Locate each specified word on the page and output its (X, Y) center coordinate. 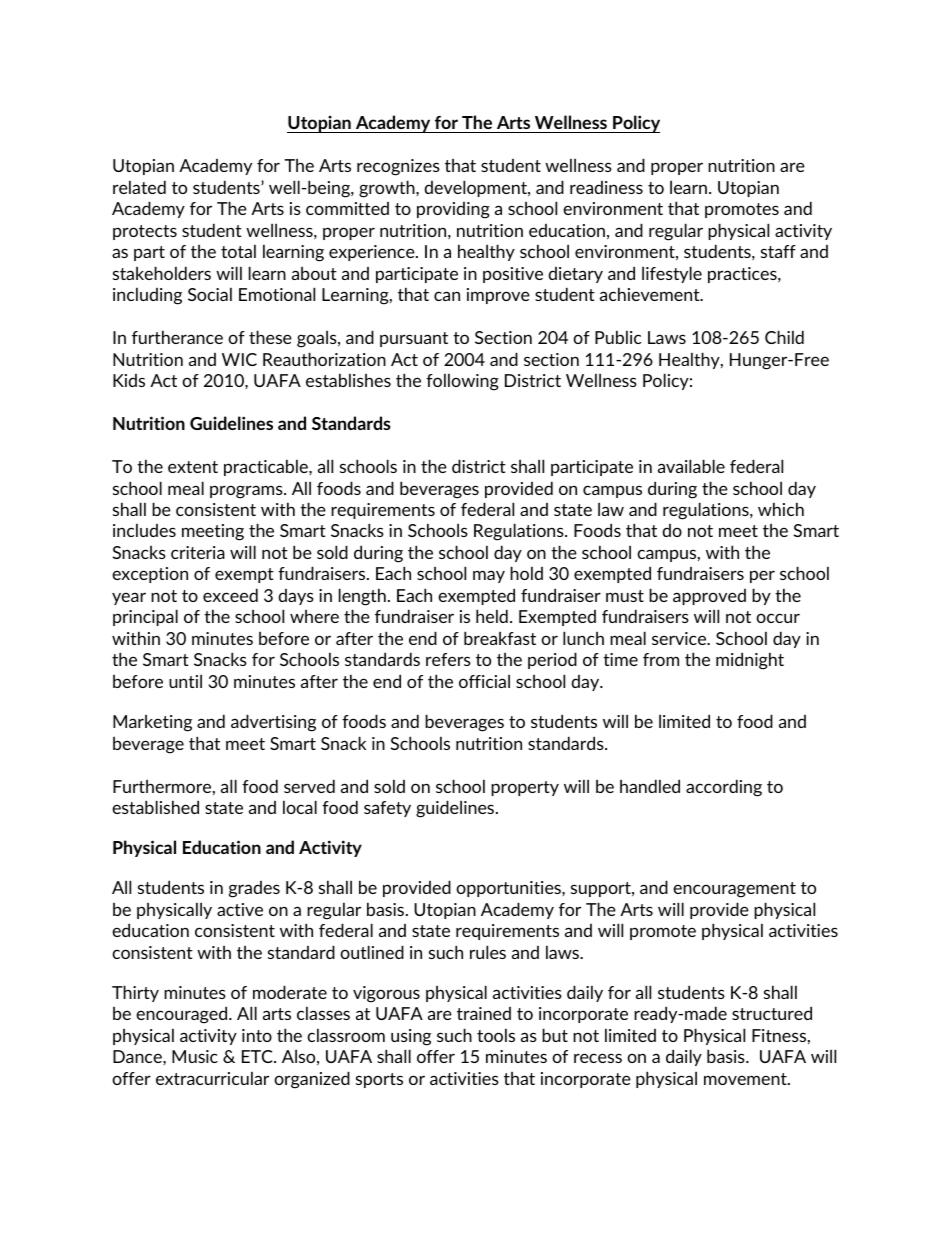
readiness (606, 187)
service (680, 638)
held (492, 616)
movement (746, 1079)
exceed (230, 595)
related (139, 187)
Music (195, 1056)
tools (496, 1035)
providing (453, 210)
